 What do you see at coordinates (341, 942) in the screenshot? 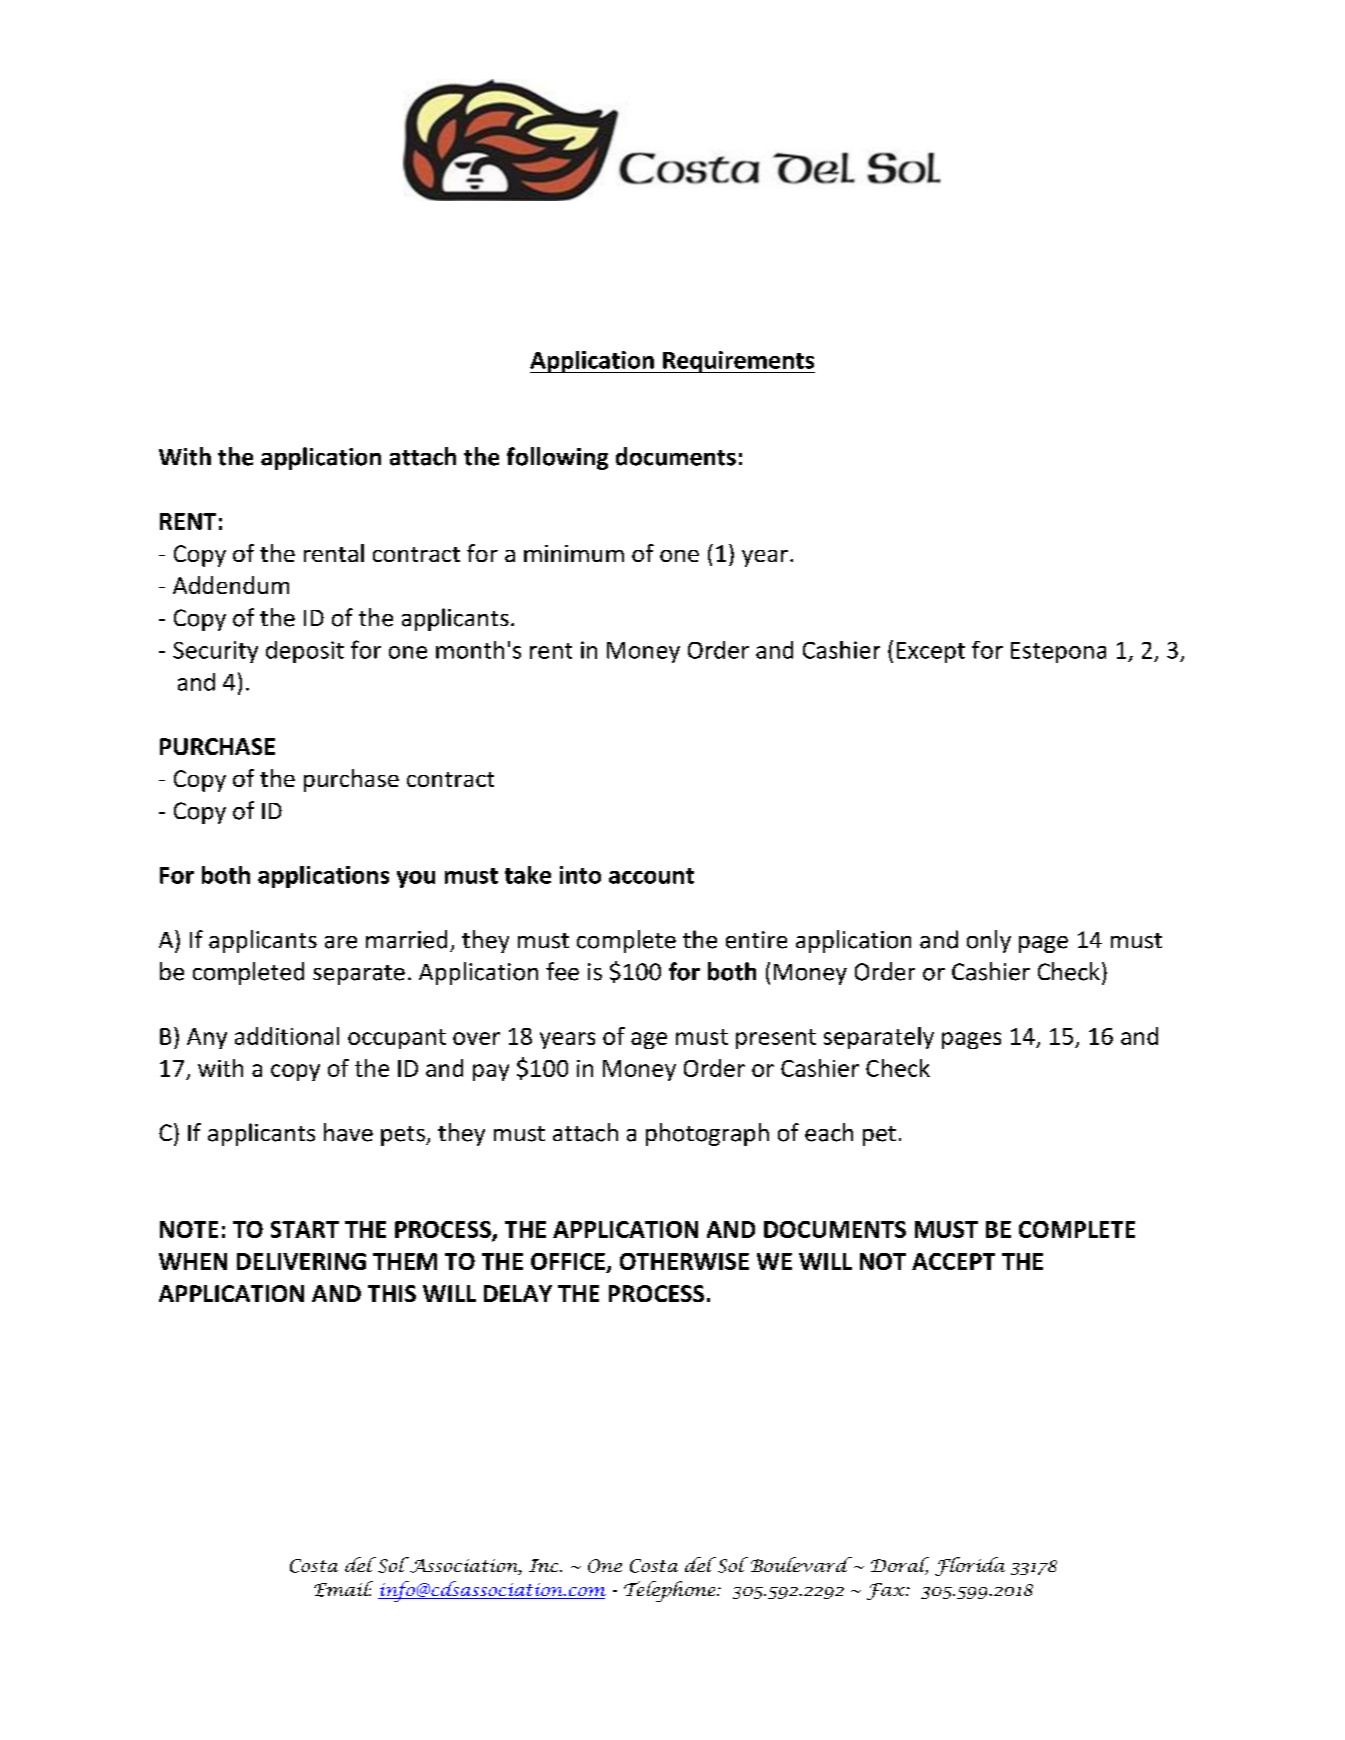
I see `are` at bounding box center [341, 942].
